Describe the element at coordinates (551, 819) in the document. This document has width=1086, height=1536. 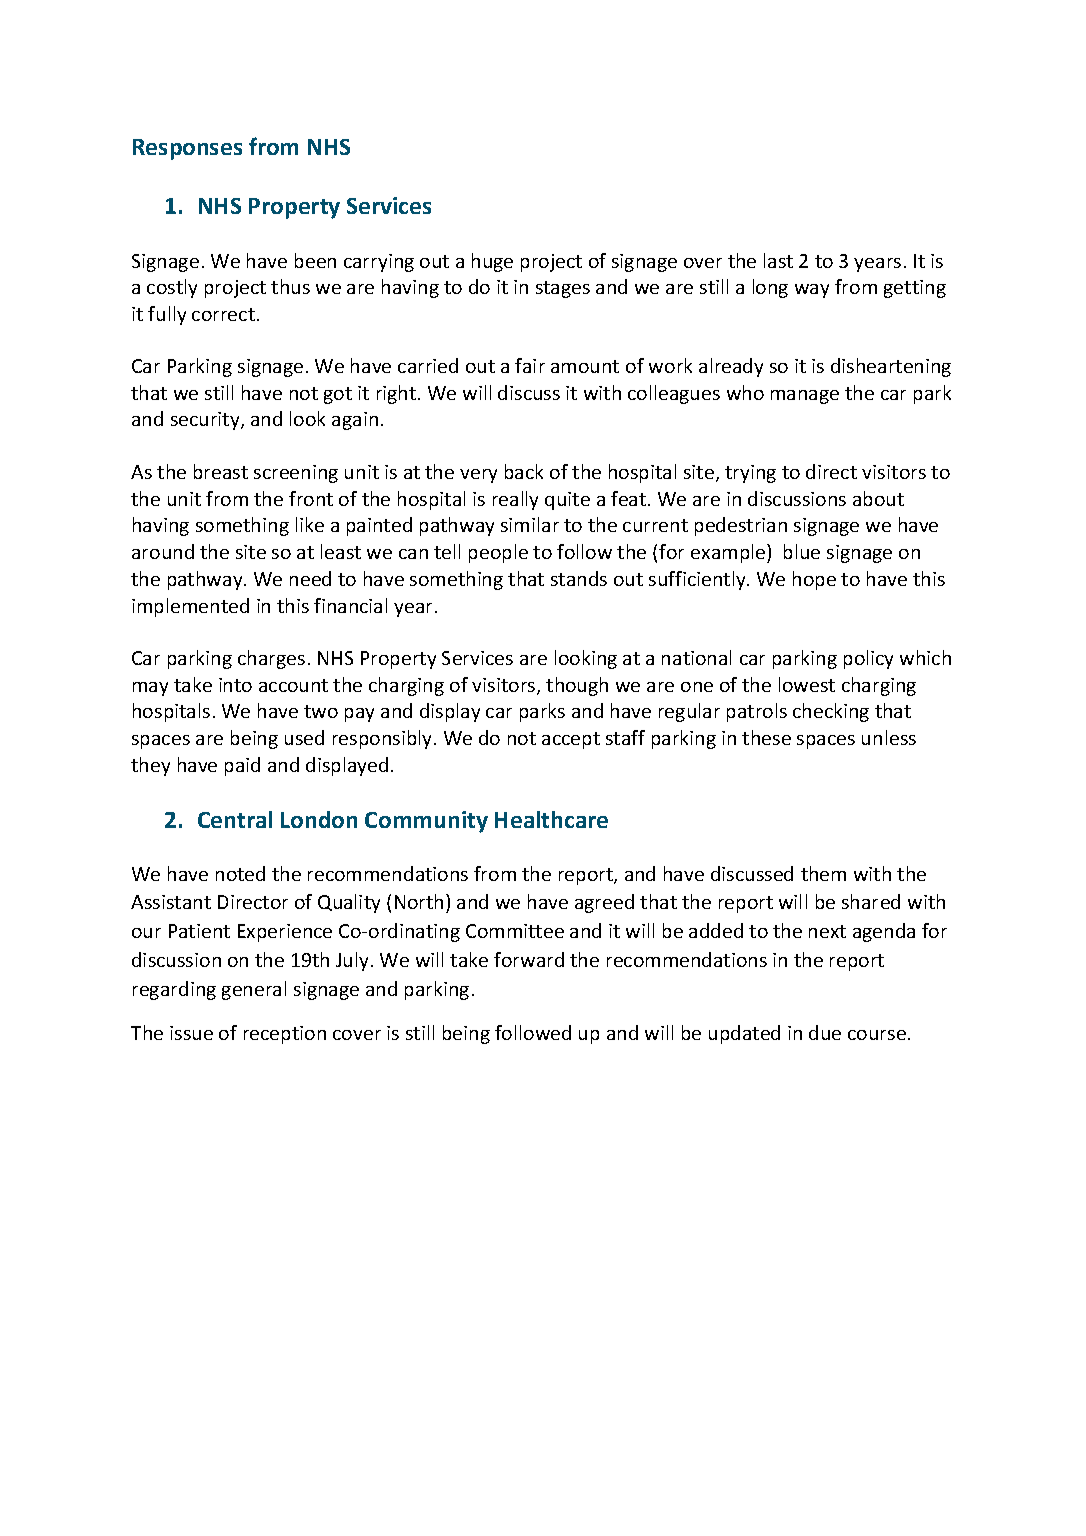
I see `Healthcare` at that location.
